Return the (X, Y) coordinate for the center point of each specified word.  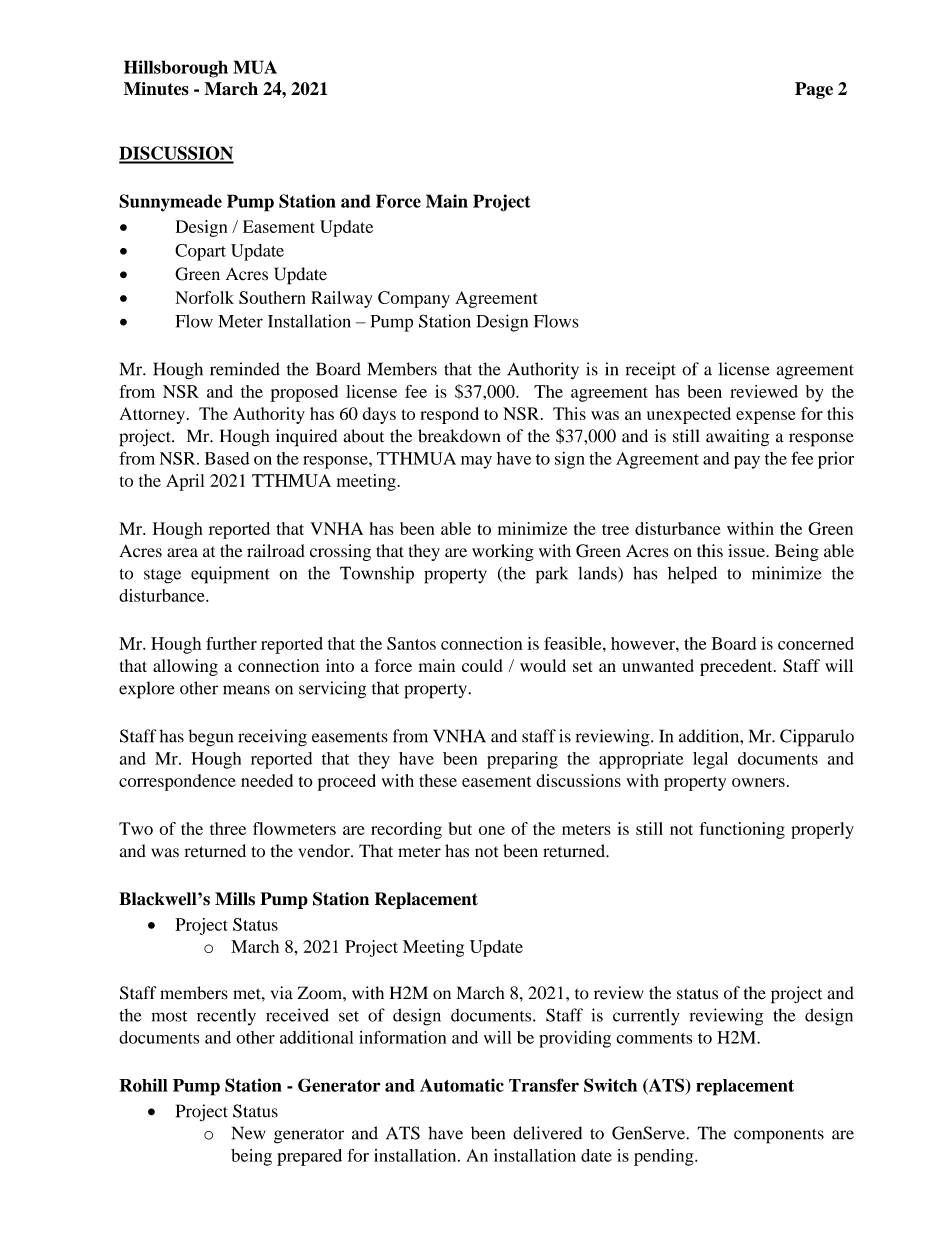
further (231, 643)
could (482, 665)
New (249, 1133)
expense (766, 417)
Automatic (462, 1085)
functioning (742, 830)
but (460, 828)
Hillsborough (176, 69)
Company (414, 299)
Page (814, 90)
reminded (245, 369)
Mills (235, 899)
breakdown (459, 436)
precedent (737, 667)
